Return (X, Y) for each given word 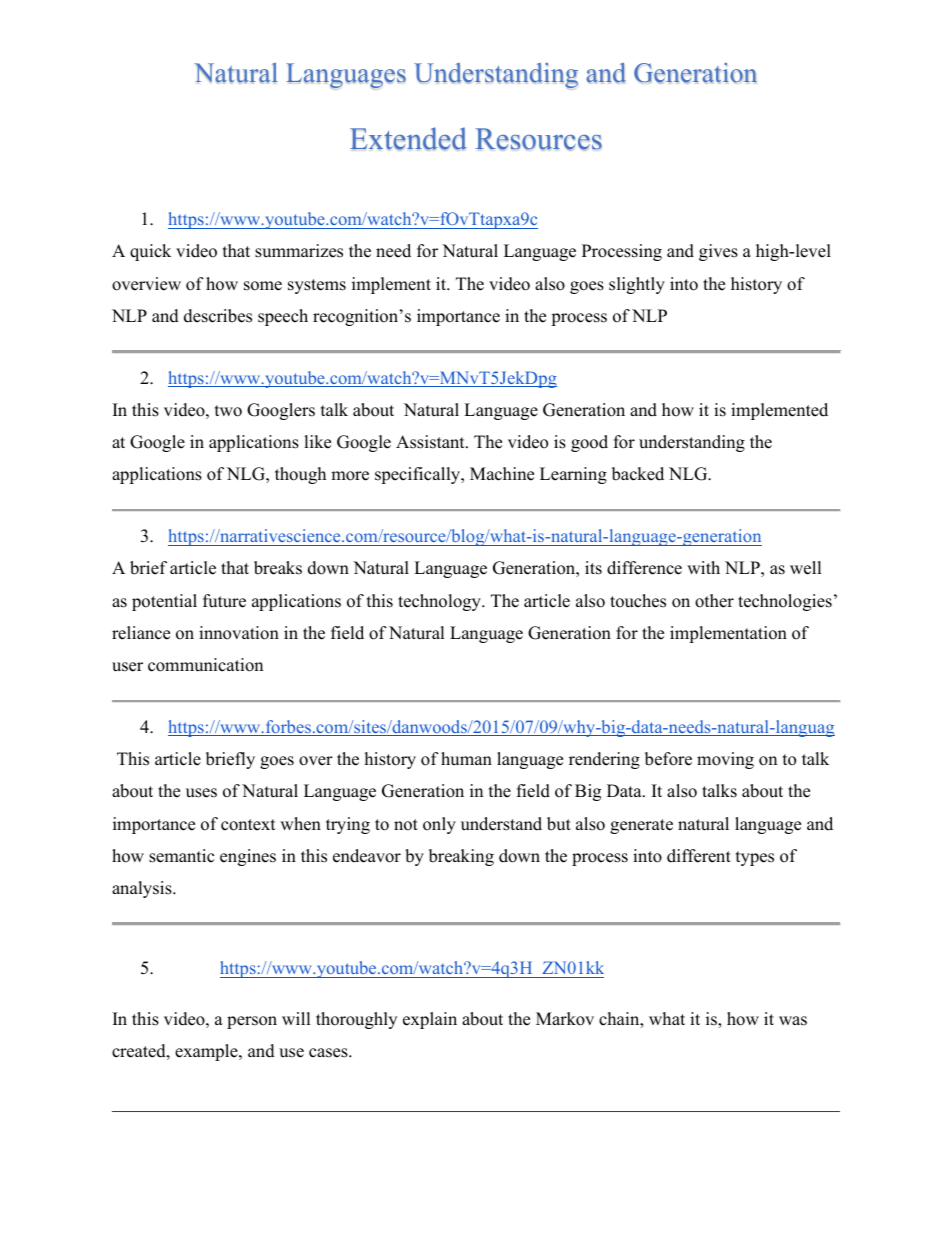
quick (150, 252)
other (714, 601)
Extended (408, 139)
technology (440, 602)
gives (718, 252)
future (224, 601)
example (207, 1052)
